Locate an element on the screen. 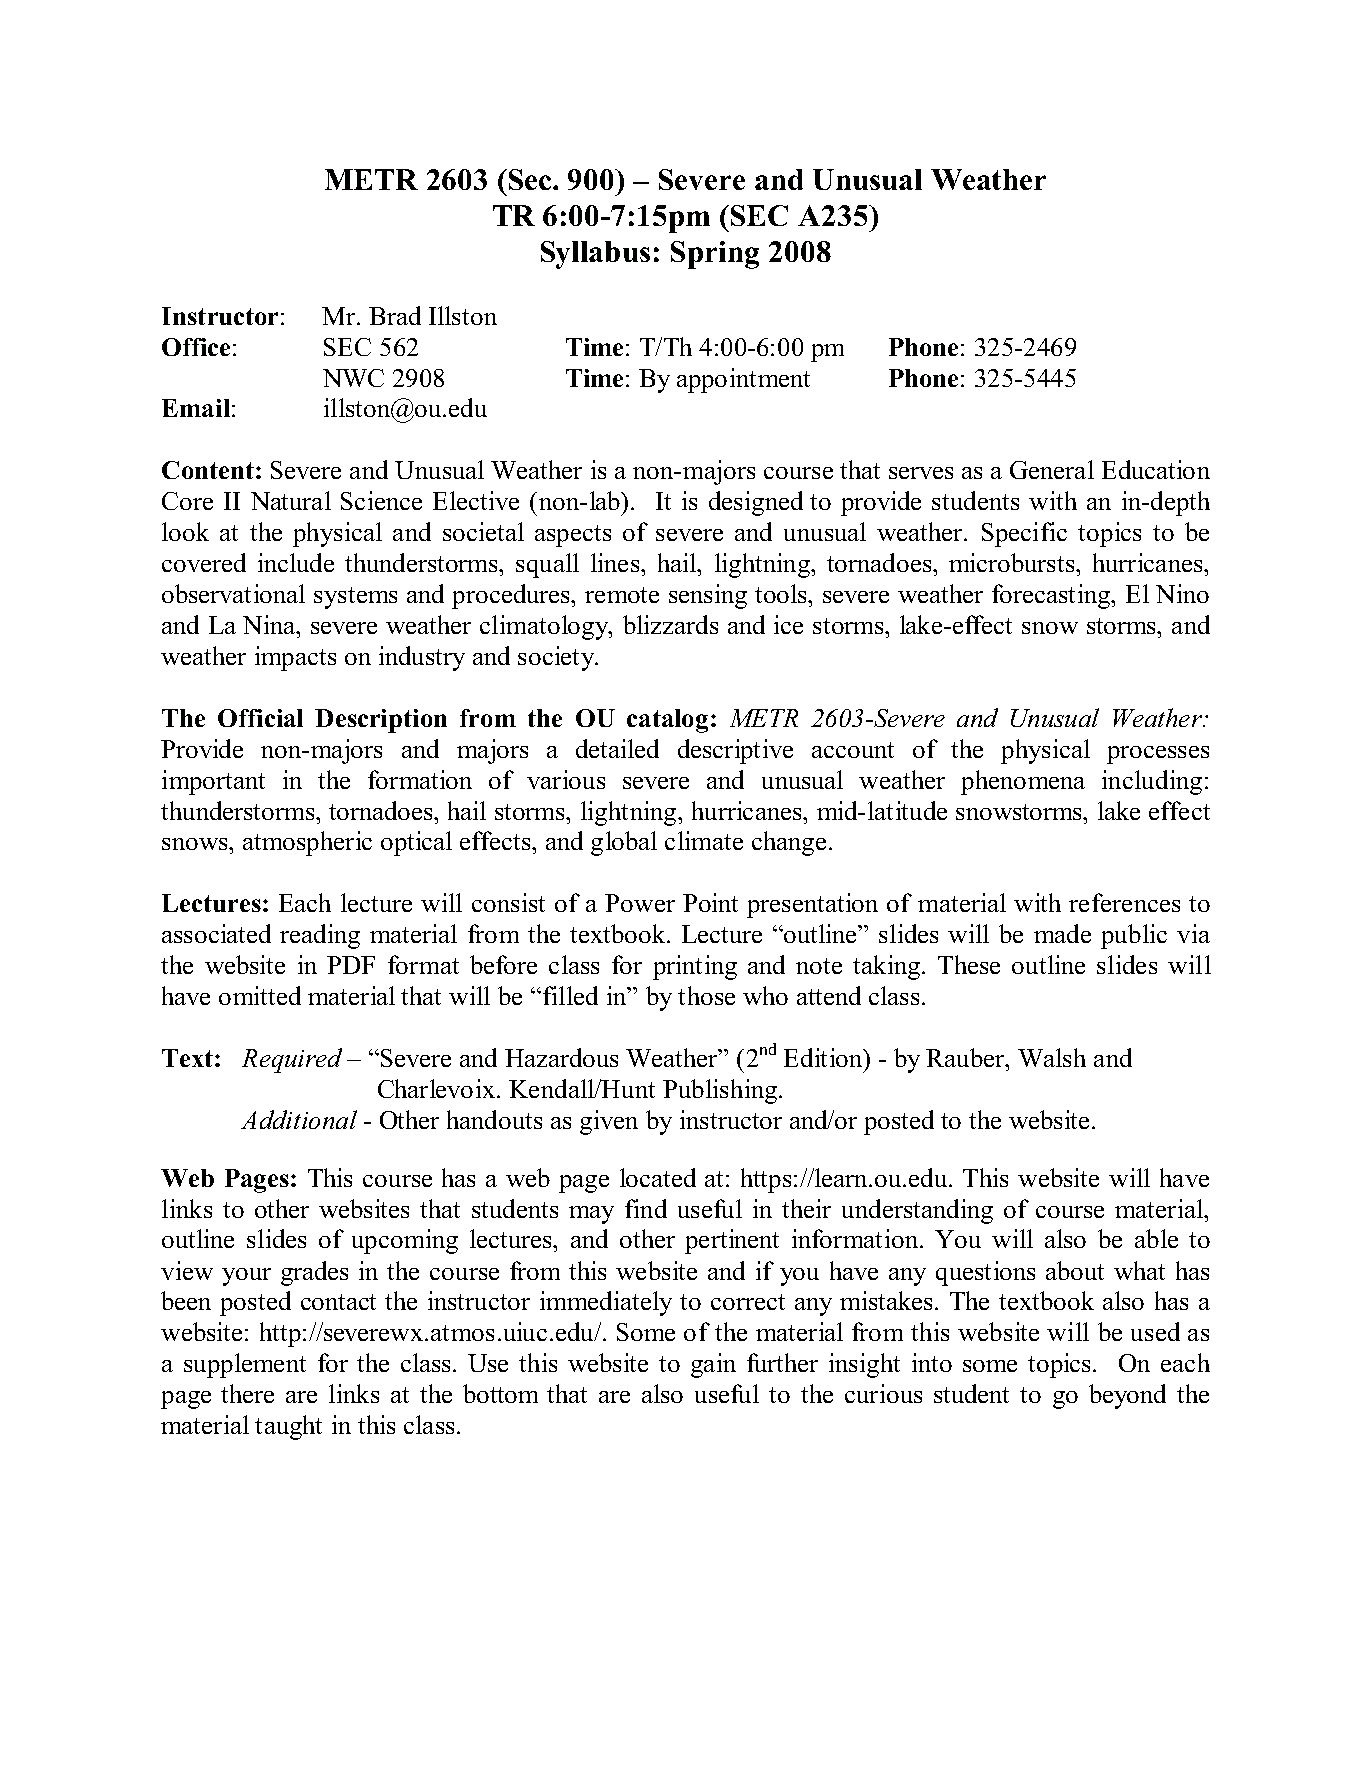 The image size is (1372, 1775). General is located at coordinates (1052, 469).
